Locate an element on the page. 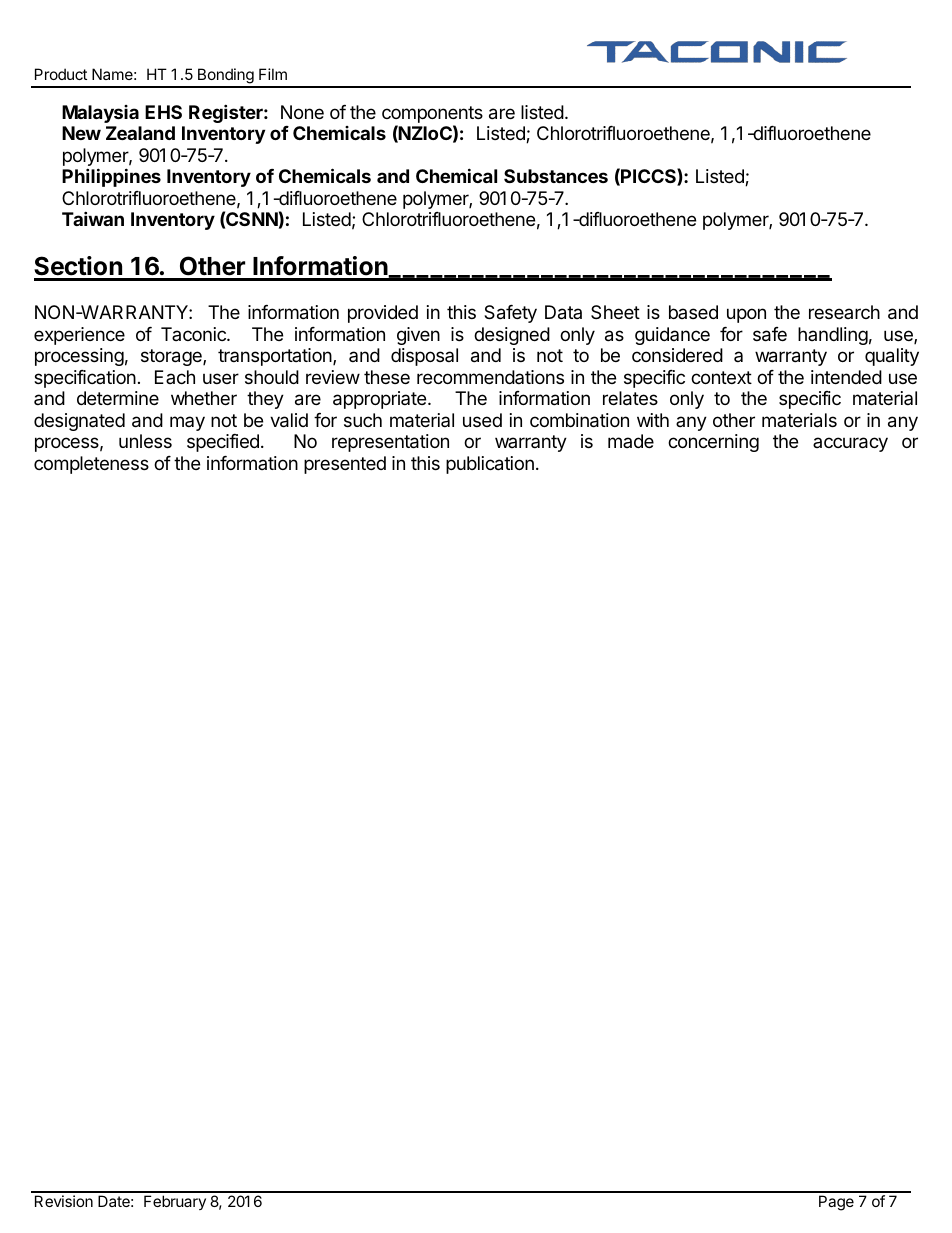  Page is located at coordinates (836, 1203).
